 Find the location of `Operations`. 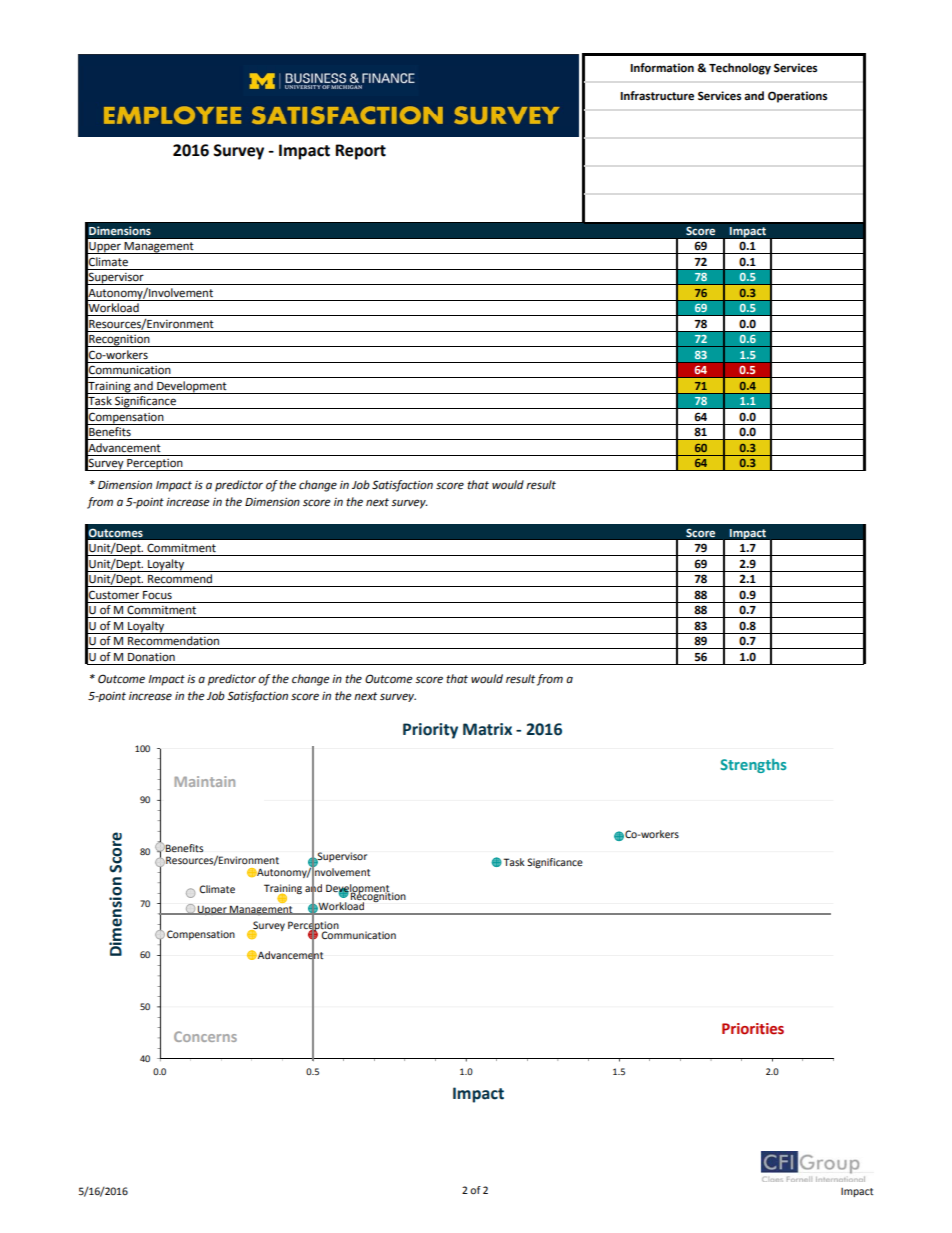

Operations is located at coordinates (797, 97).
